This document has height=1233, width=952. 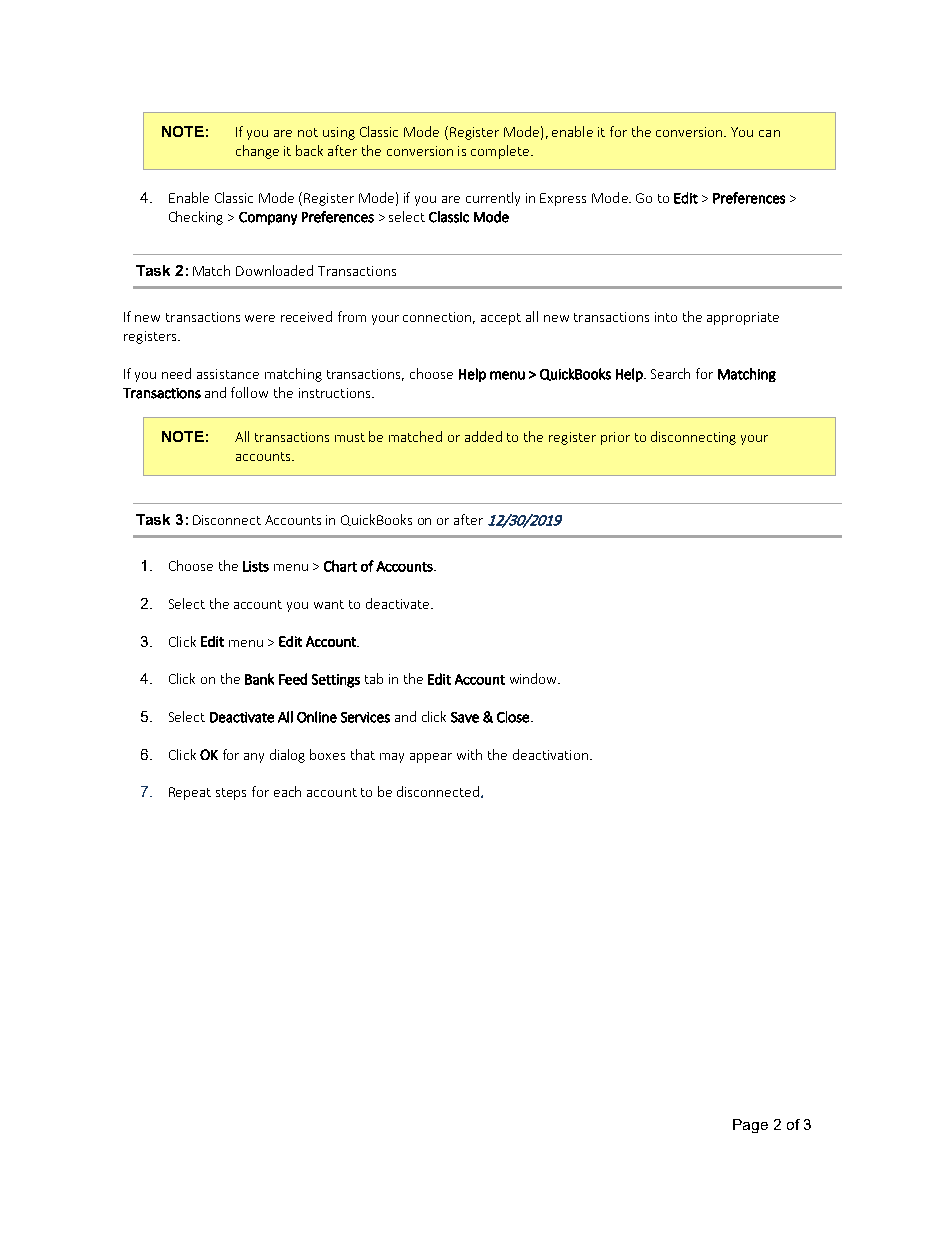 I want to click on change, so click(x=257, y=152).
